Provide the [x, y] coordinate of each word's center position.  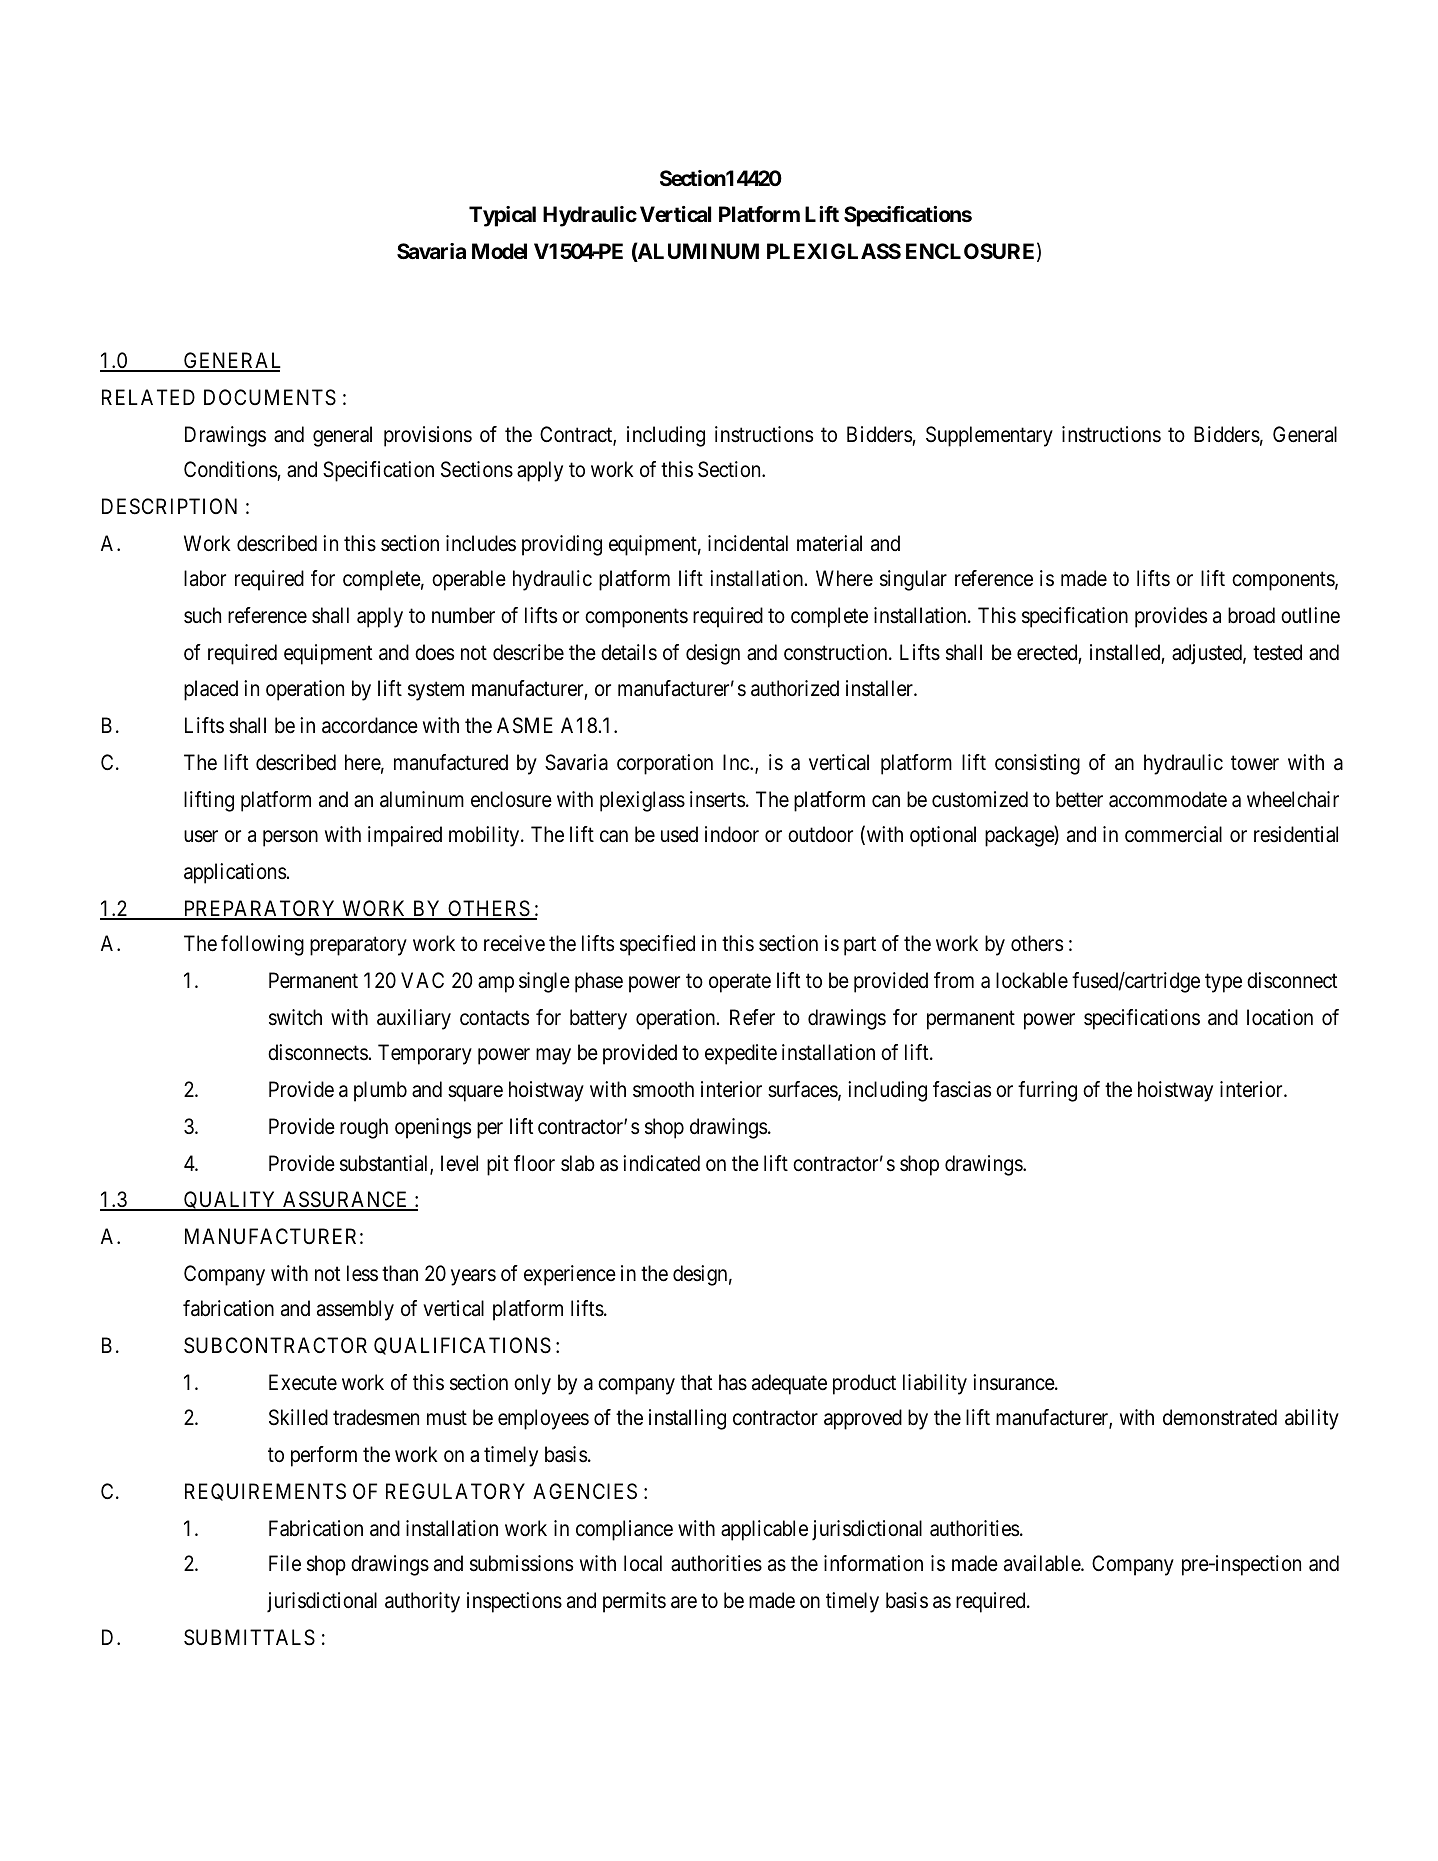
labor [205, 578]
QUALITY [231, 1201]
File [285, 1563]
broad [1251, 615]
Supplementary [989, 436]
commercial [1173, 834]
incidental [748, 543]
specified [657, 945]
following [262, 945]
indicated [661, 1163]
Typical [502, 216]
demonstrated [1220, 1417]
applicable [764, 1530]
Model [499, 251]
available [1043, 1563]
